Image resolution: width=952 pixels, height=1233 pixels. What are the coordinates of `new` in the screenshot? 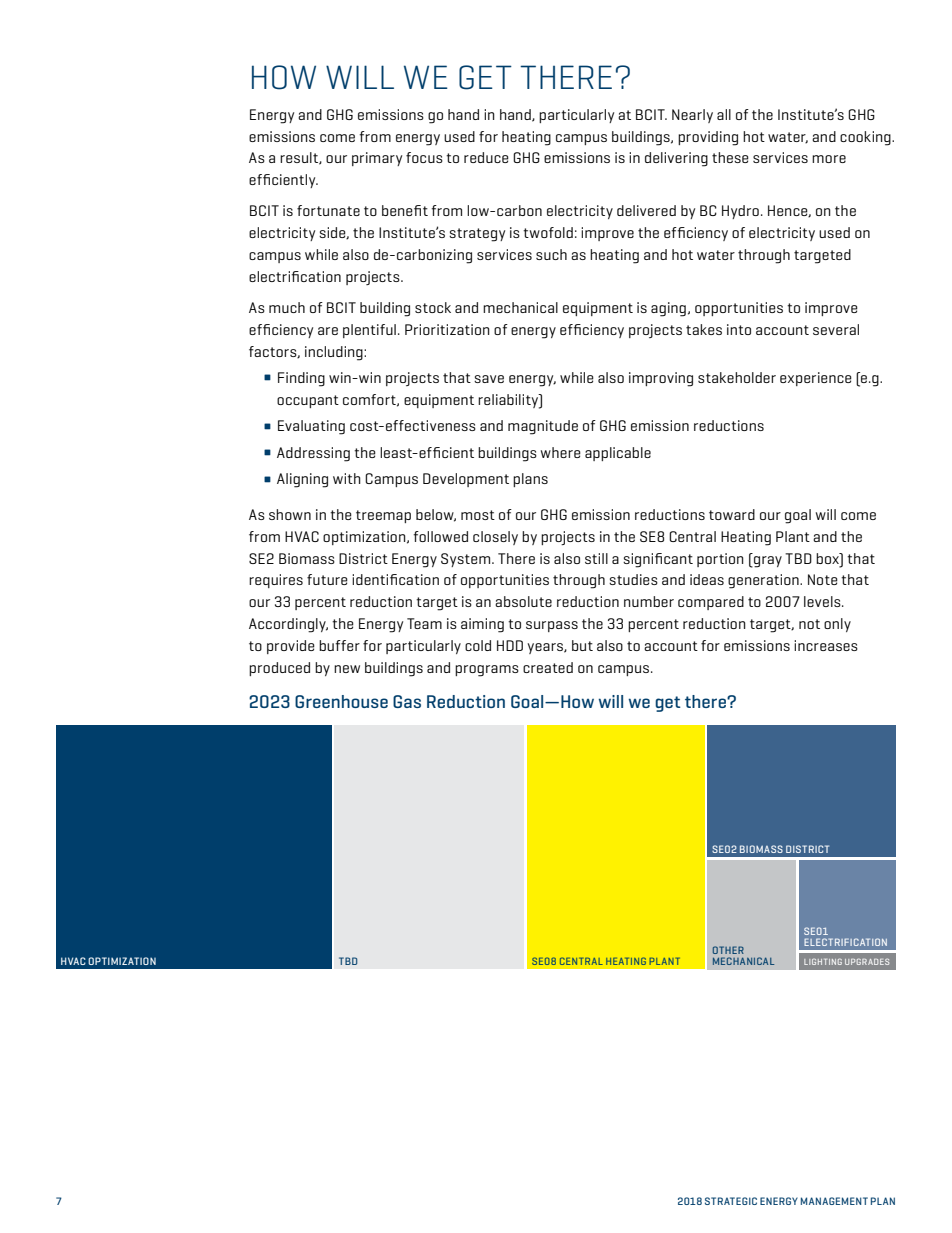 It's located at (347, 669).
